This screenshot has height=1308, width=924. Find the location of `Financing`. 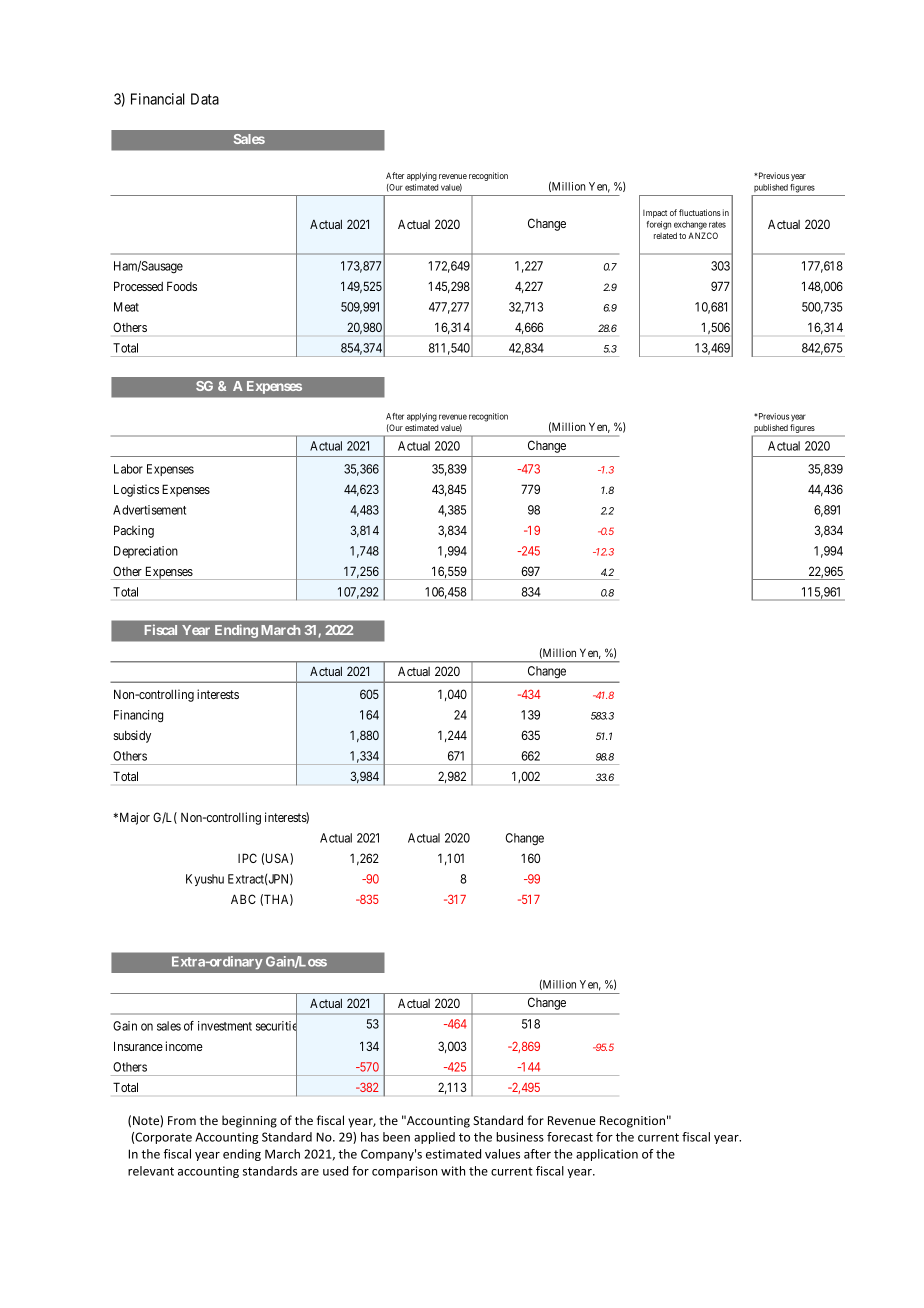

Financing is located at coordinates (138, 716).
